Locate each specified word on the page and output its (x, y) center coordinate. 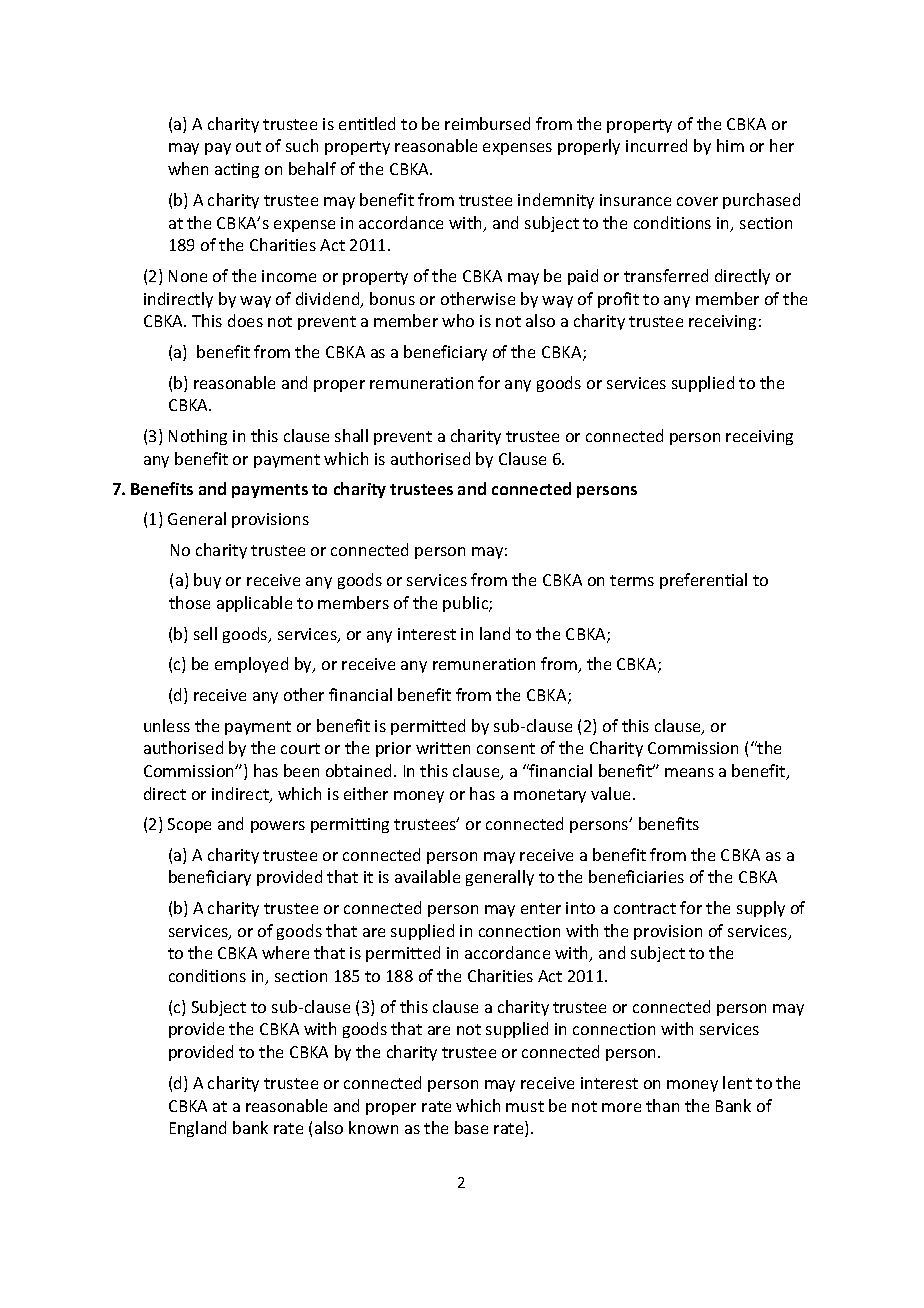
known (373, 1127)
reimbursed (487, 123)
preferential (703, 581)
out (248, 146)
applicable (254, 604)
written (443, 748)
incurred (656, 145)
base (471, 1127)
